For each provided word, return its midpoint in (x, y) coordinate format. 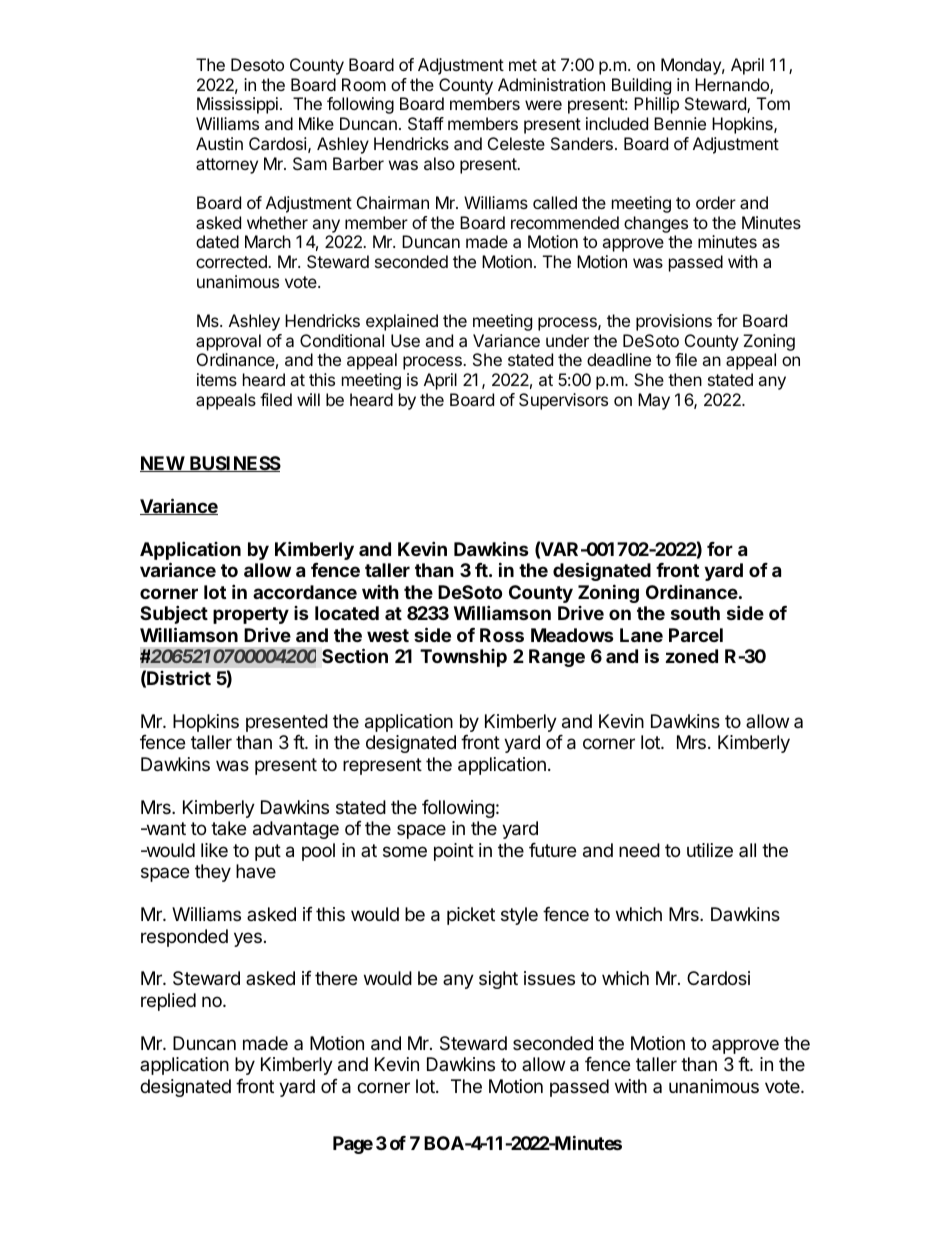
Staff (426, 123)
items (217, 379)
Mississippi (237, 105)
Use (405, 340)
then (685, 379)
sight (498, 980)
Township (463, 658)
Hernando (733, 86)
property (251, 615)
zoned (692, 656)
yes (248, 939)
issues (549, 978)
